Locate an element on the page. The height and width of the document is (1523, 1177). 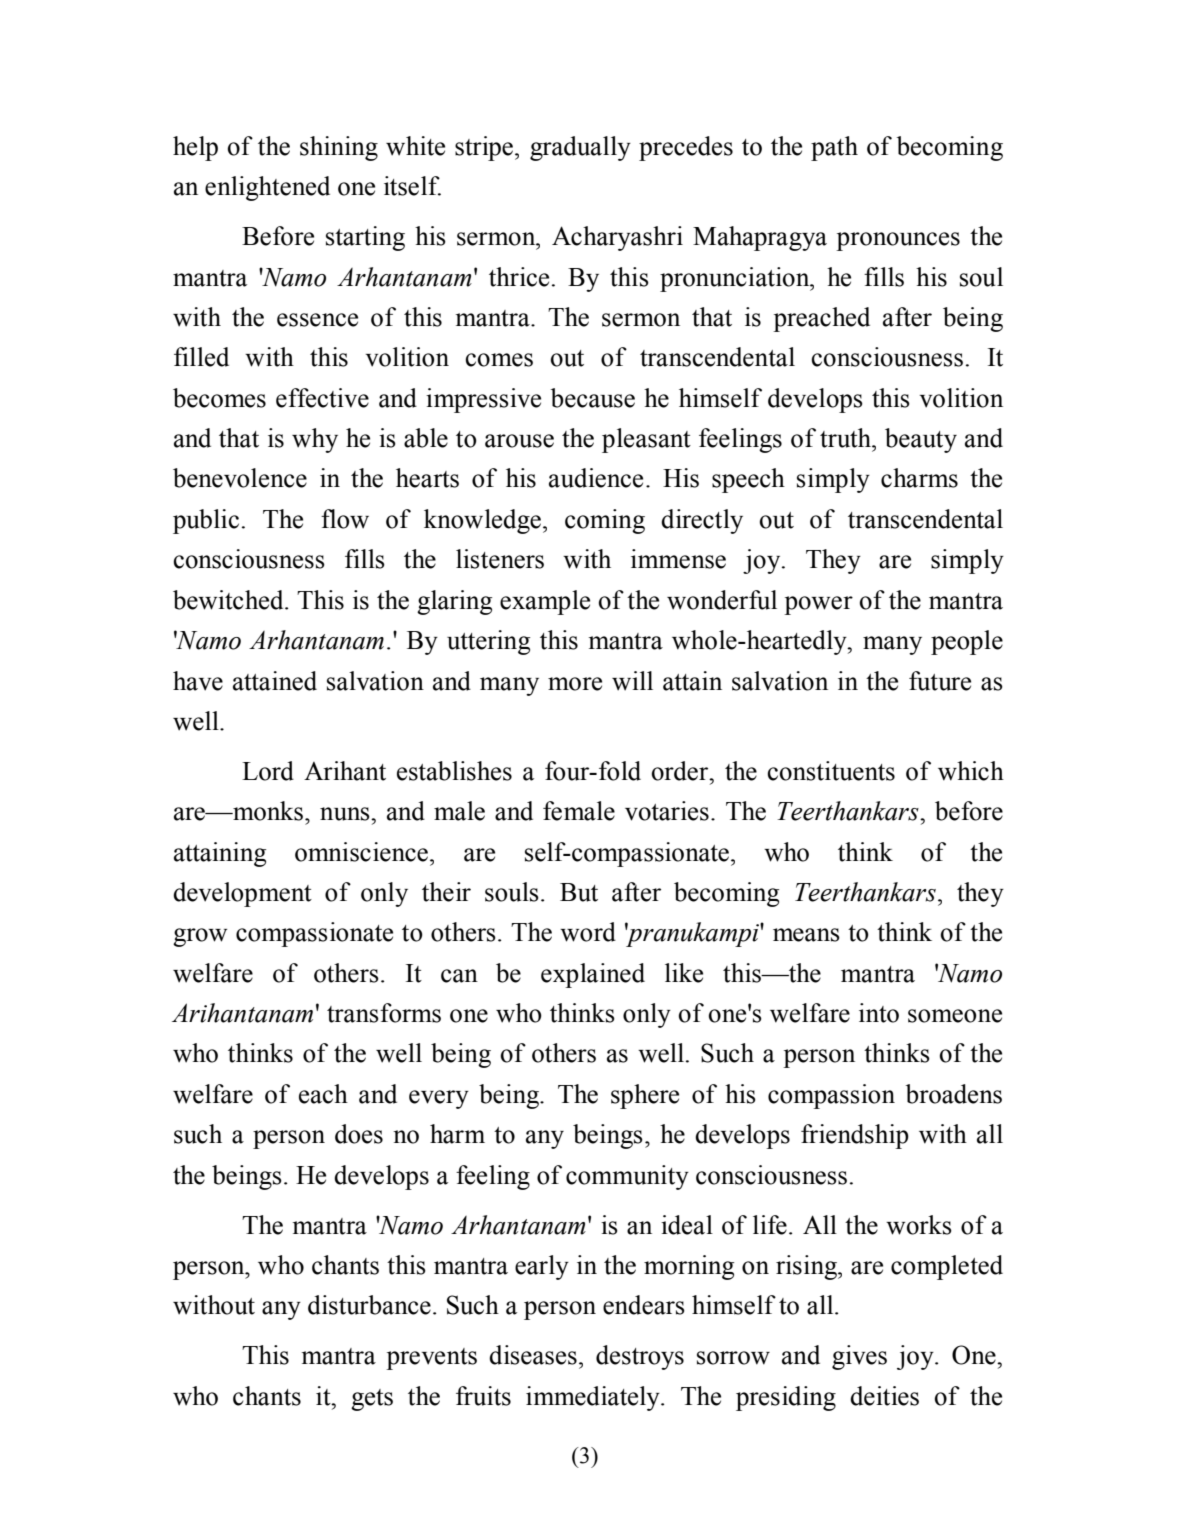
enlightened is located at coordinates (267, 188).
